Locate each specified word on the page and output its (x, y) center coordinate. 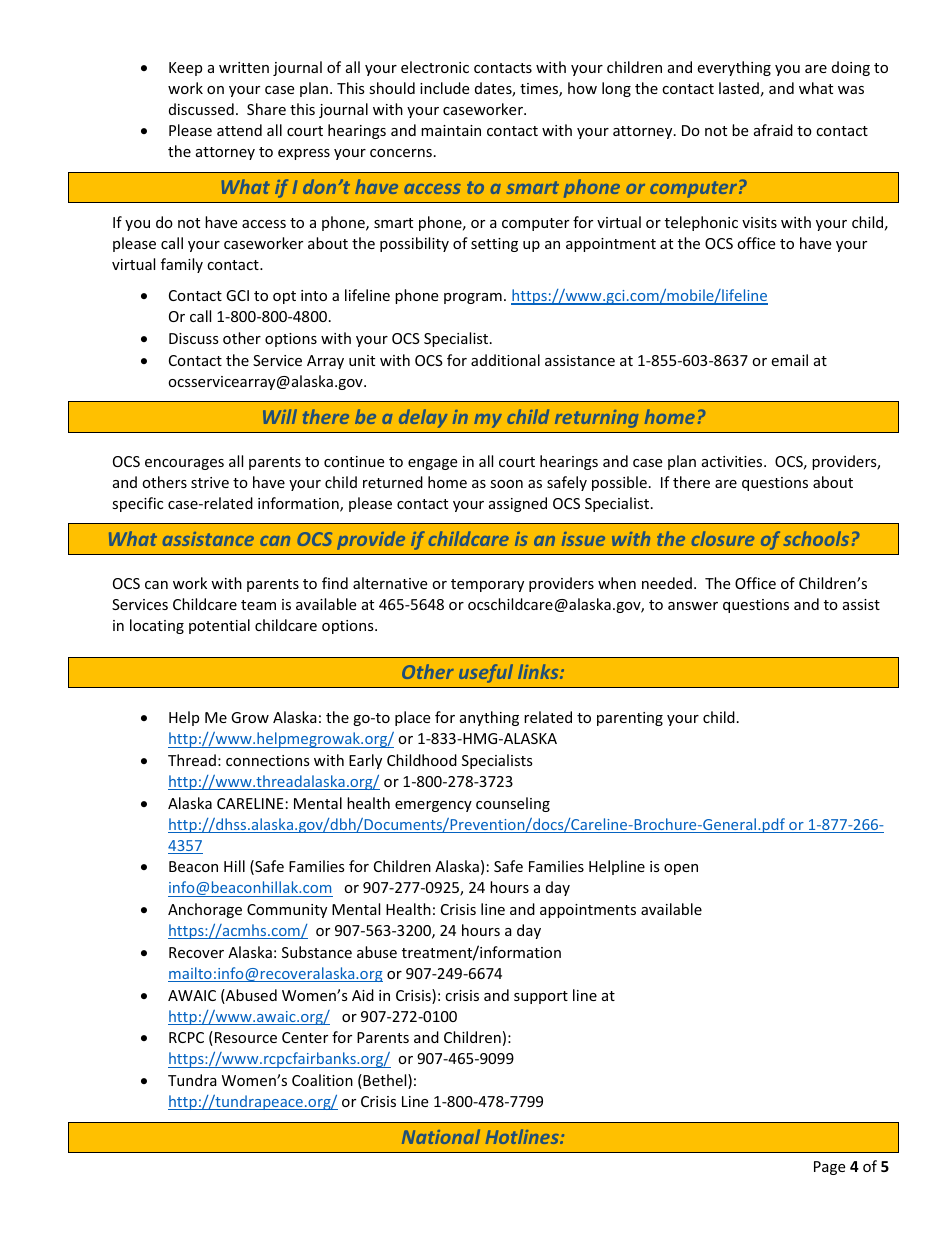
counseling (513, 804)
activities (733, 461)
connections (268, 760)
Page (829, 1168)
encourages (184, 464)
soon (506, 484)
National (441, 1136)
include (444, 88)
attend (239, 130)
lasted (739, 88)
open (681, 869)
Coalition (322, 1080)
